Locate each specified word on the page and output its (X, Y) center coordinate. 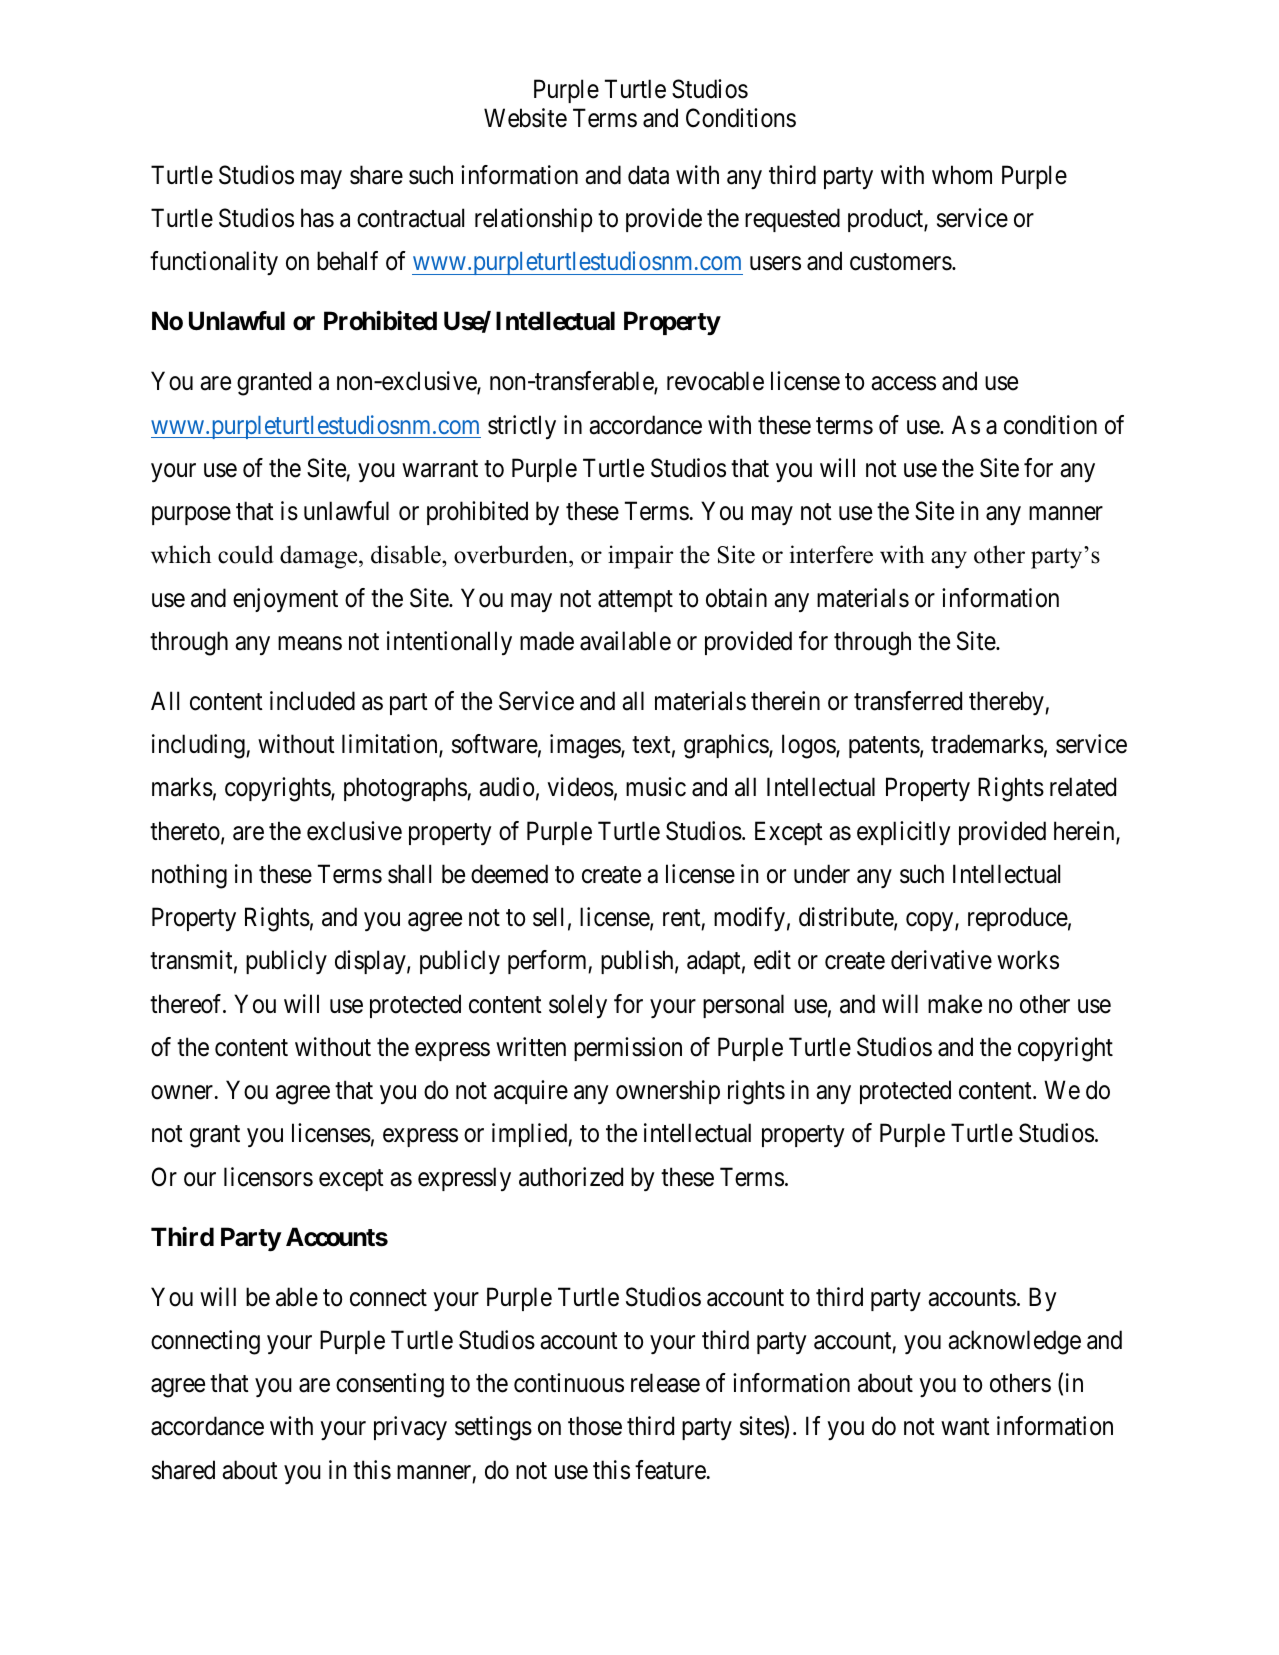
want (965, 1427)
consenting (390, 1385)
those (595, 1426)
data (648, 175)
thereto (186, 832)
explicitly (904, 833)
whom (962, 175)
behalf (347, 261)
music (656, 787)
